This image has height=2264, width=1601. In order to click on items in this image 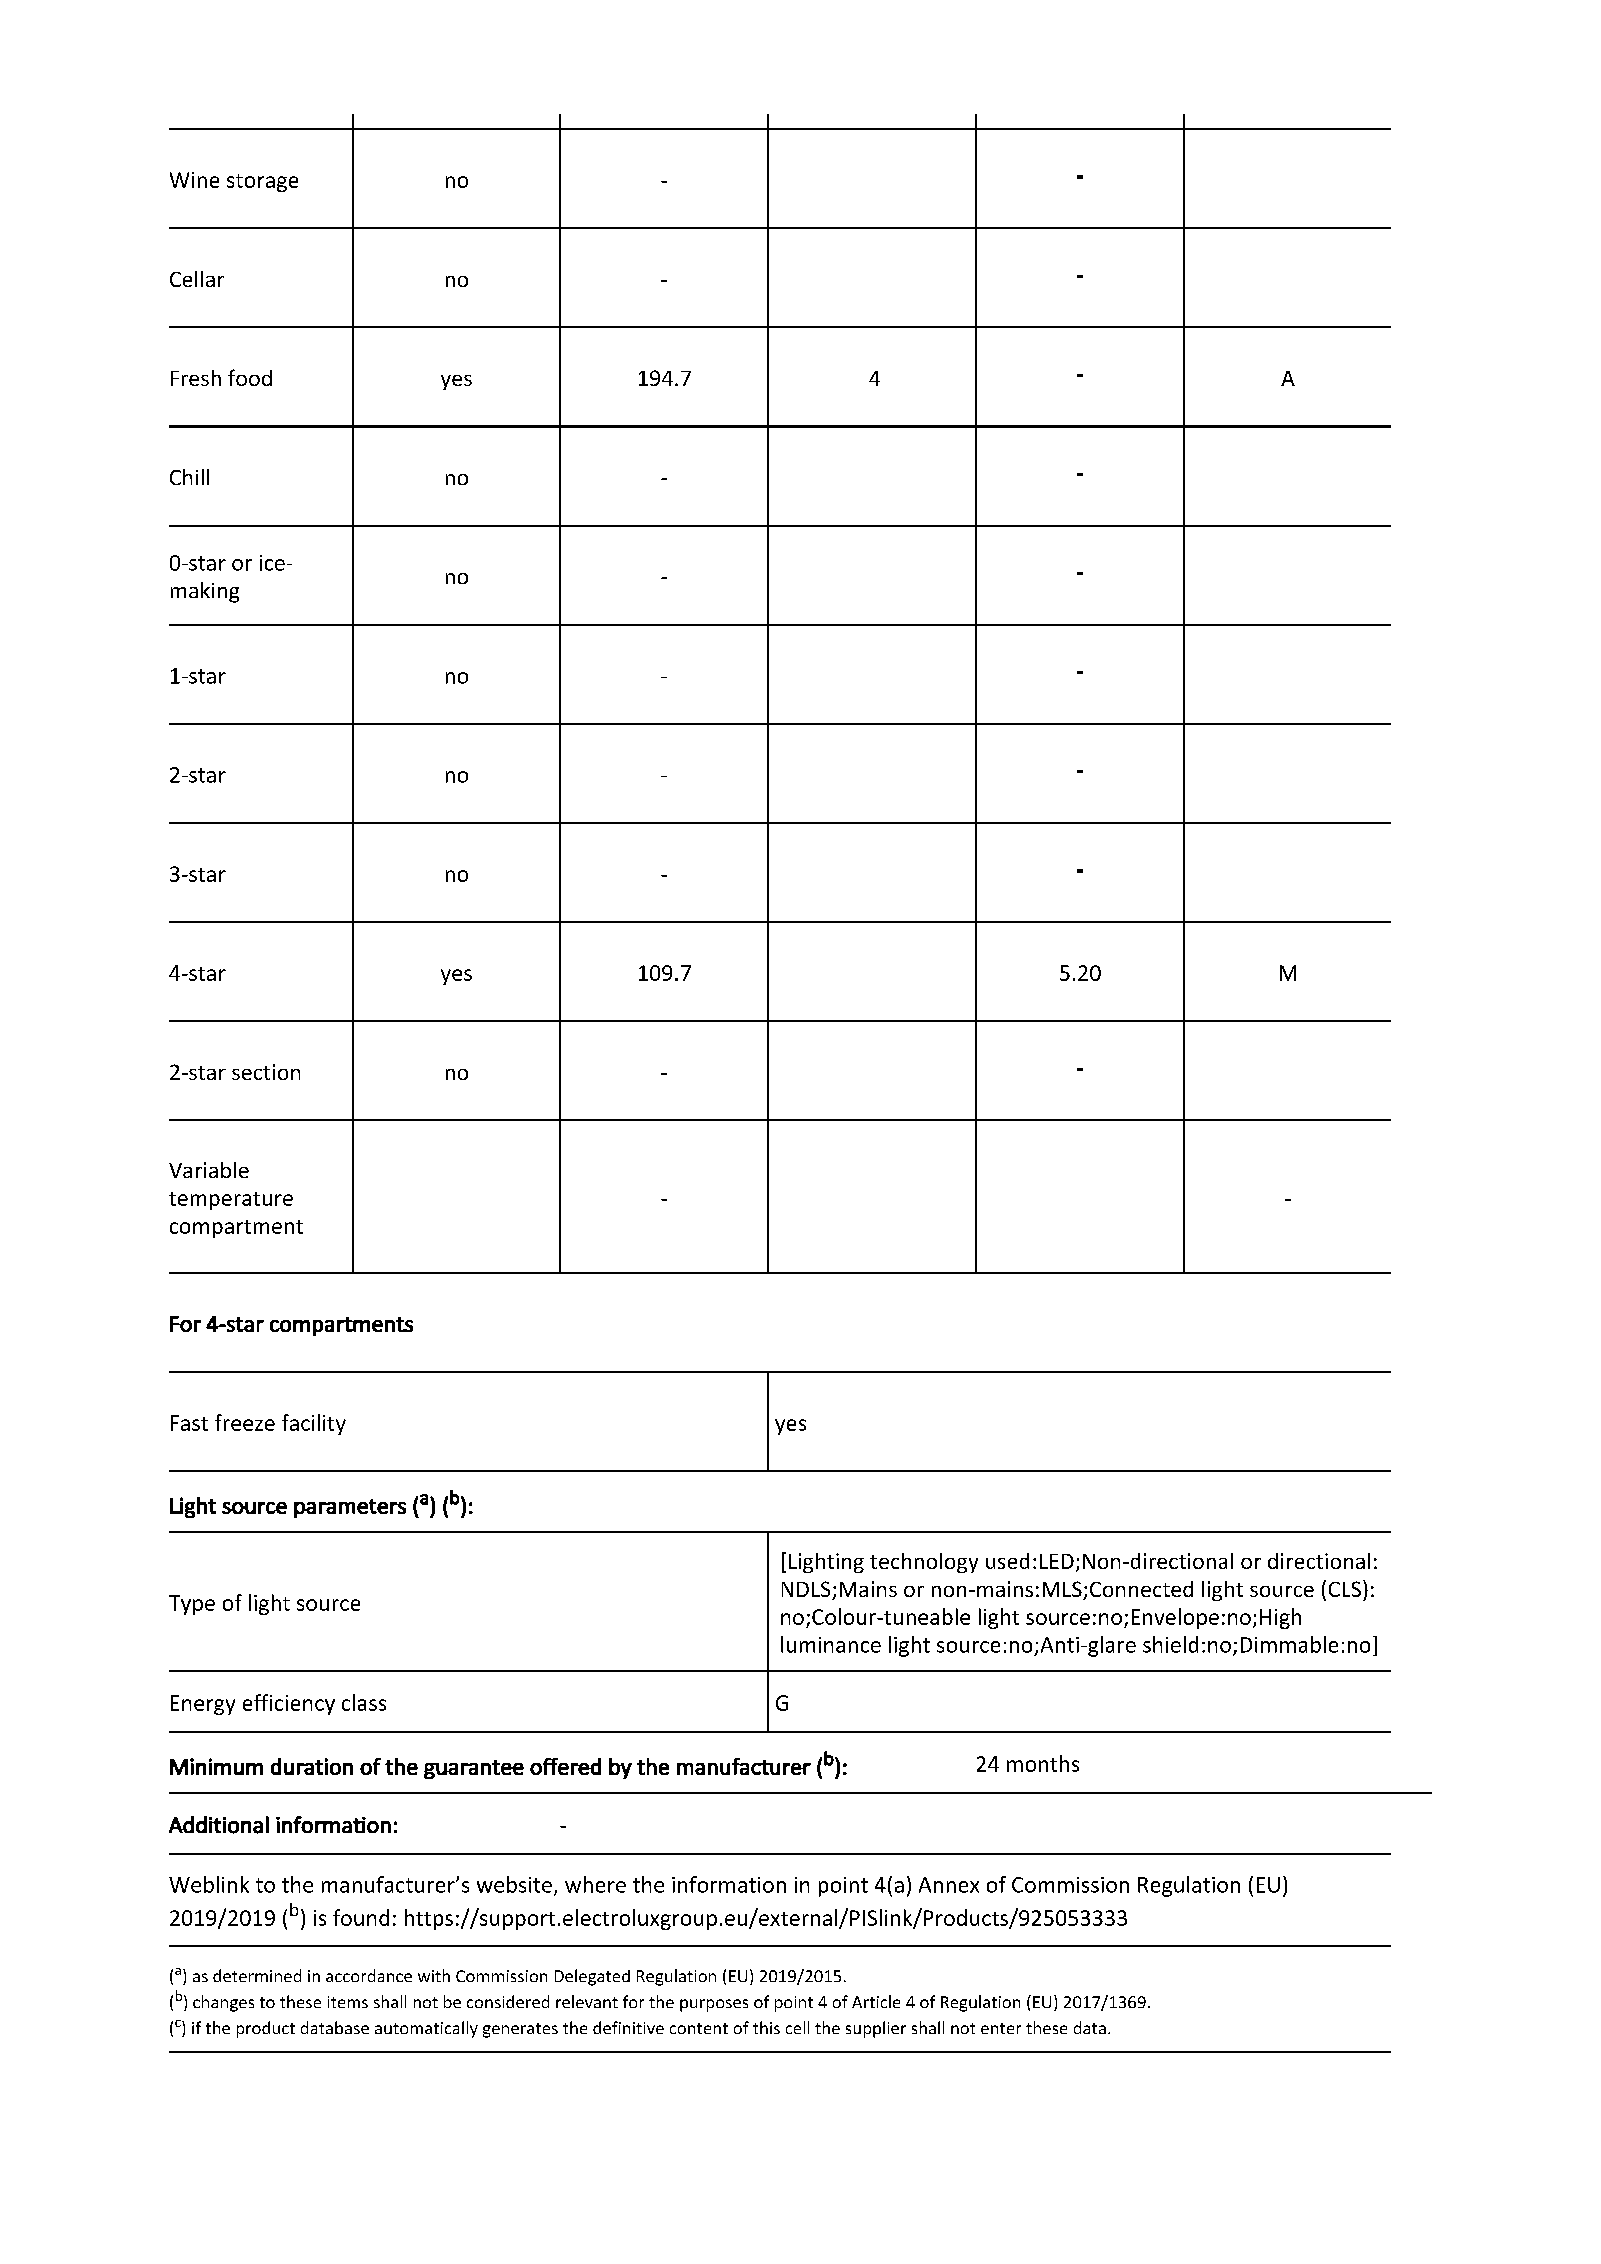, I will do `click(348, 2002)`.
